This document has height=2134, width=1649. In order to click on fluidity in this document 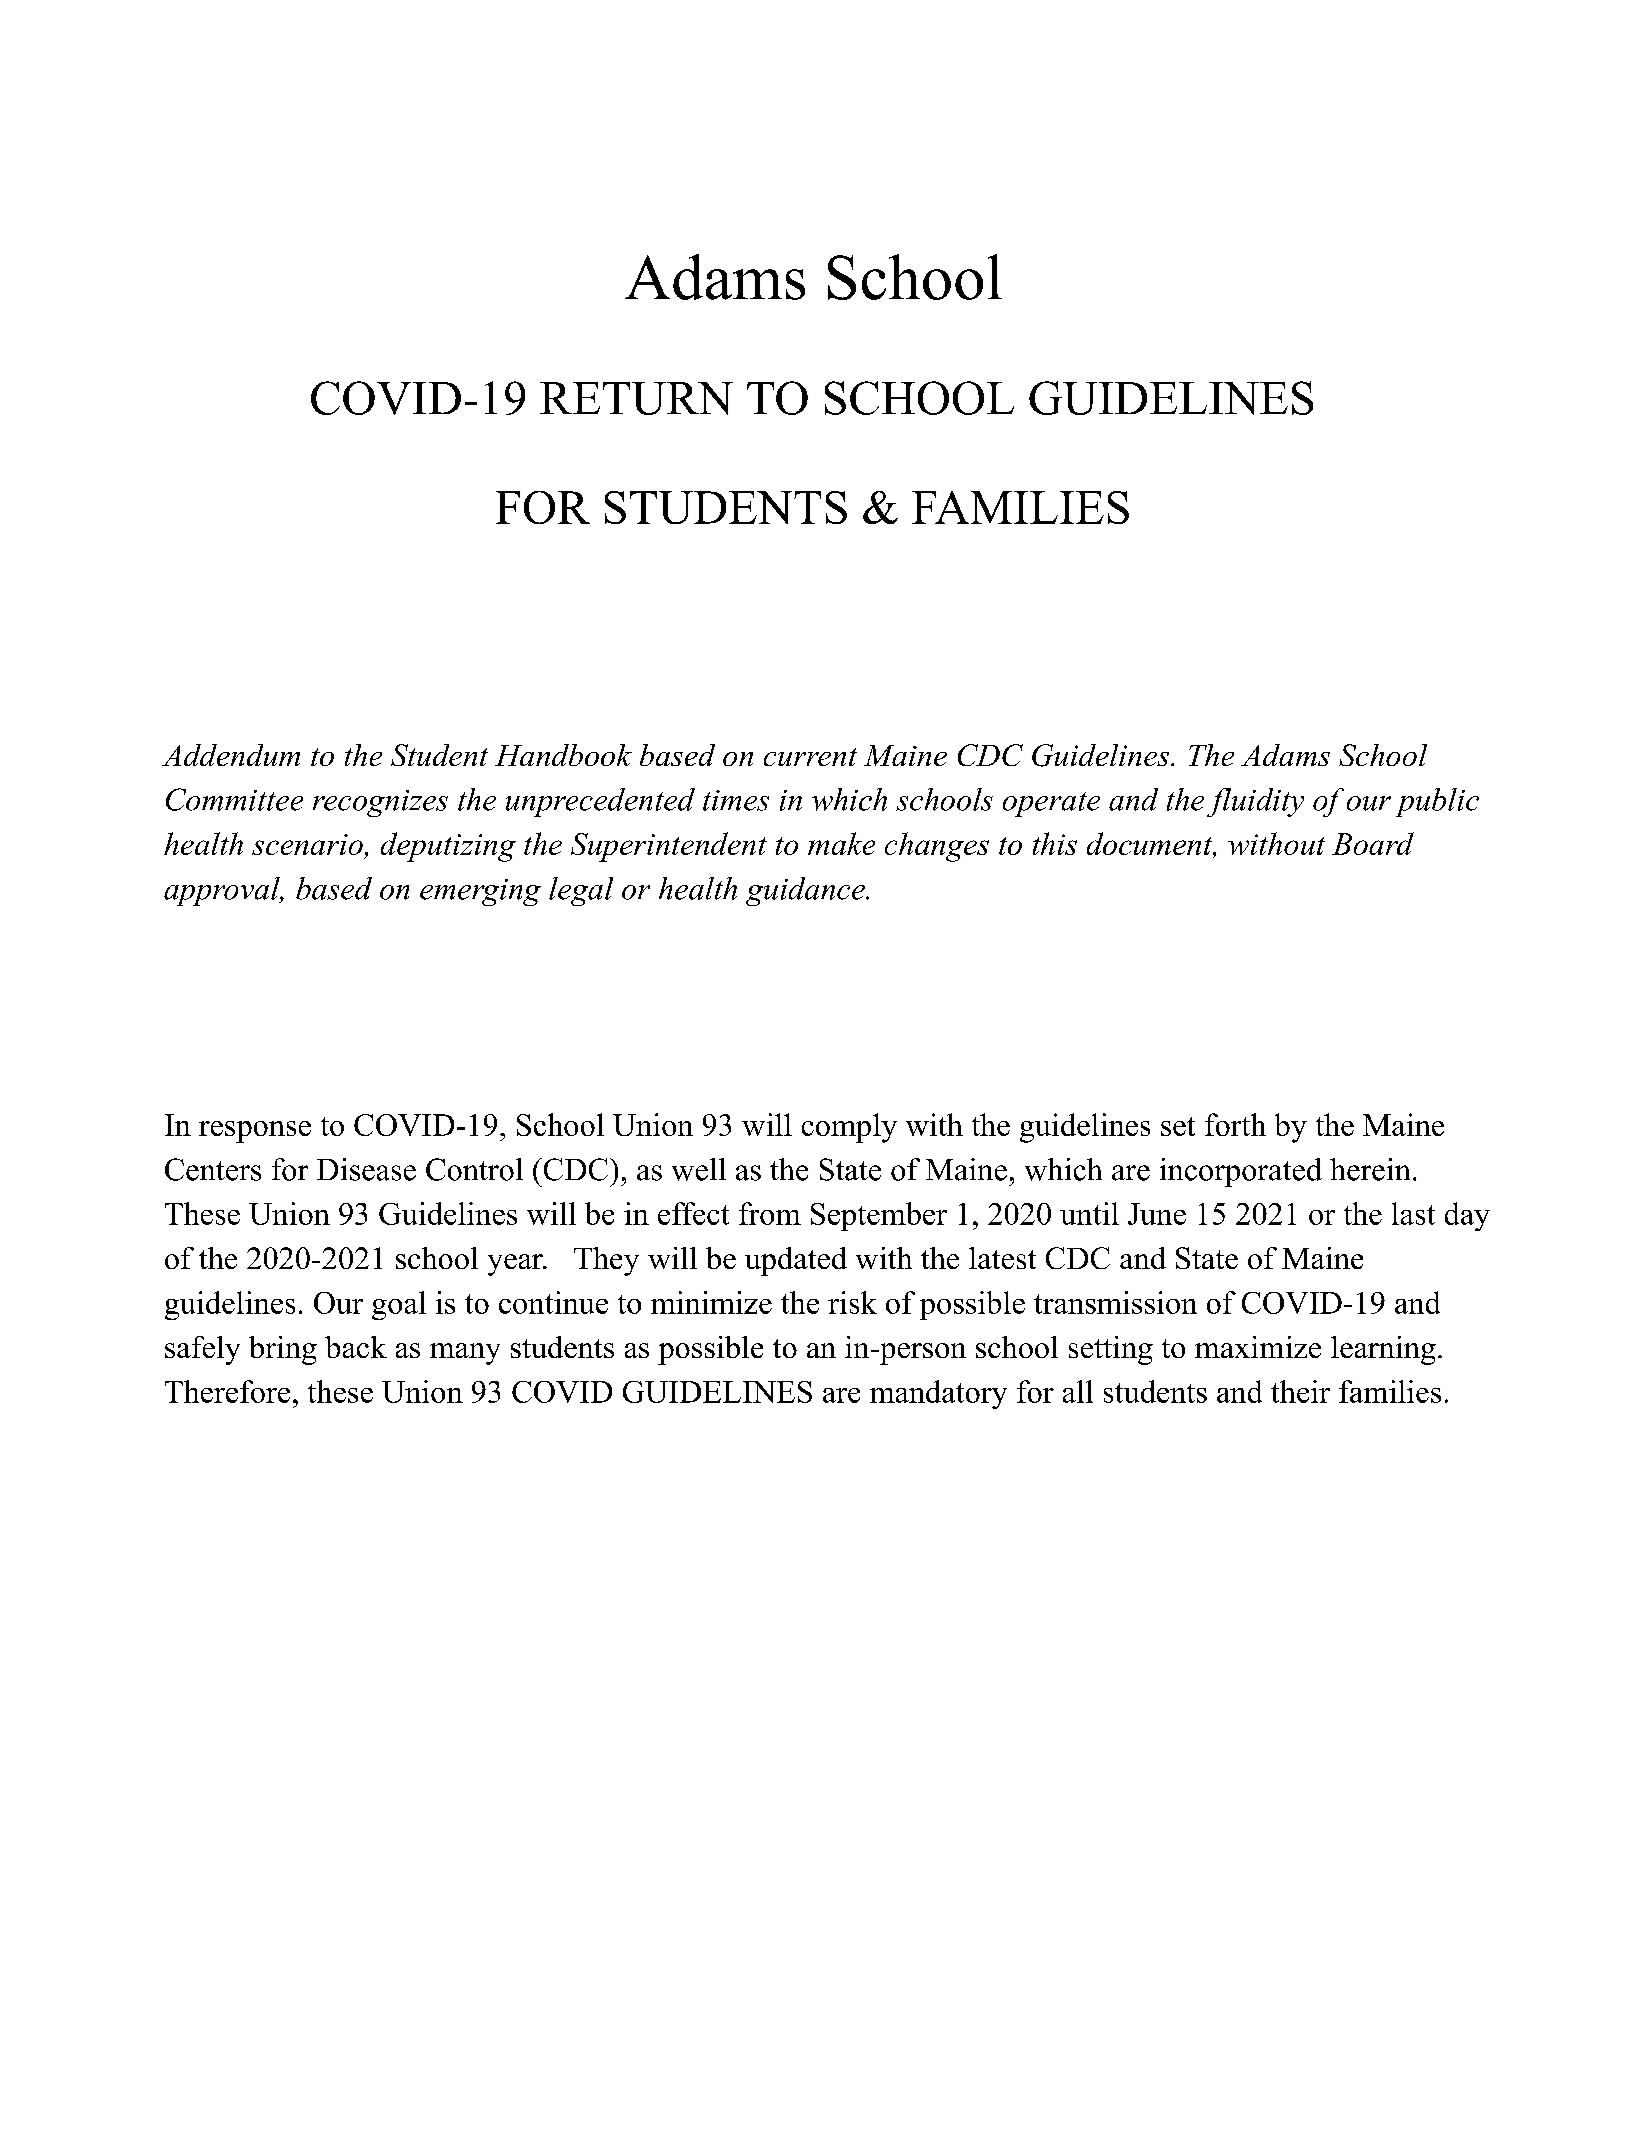, I will do `click(1255, 802)`.
